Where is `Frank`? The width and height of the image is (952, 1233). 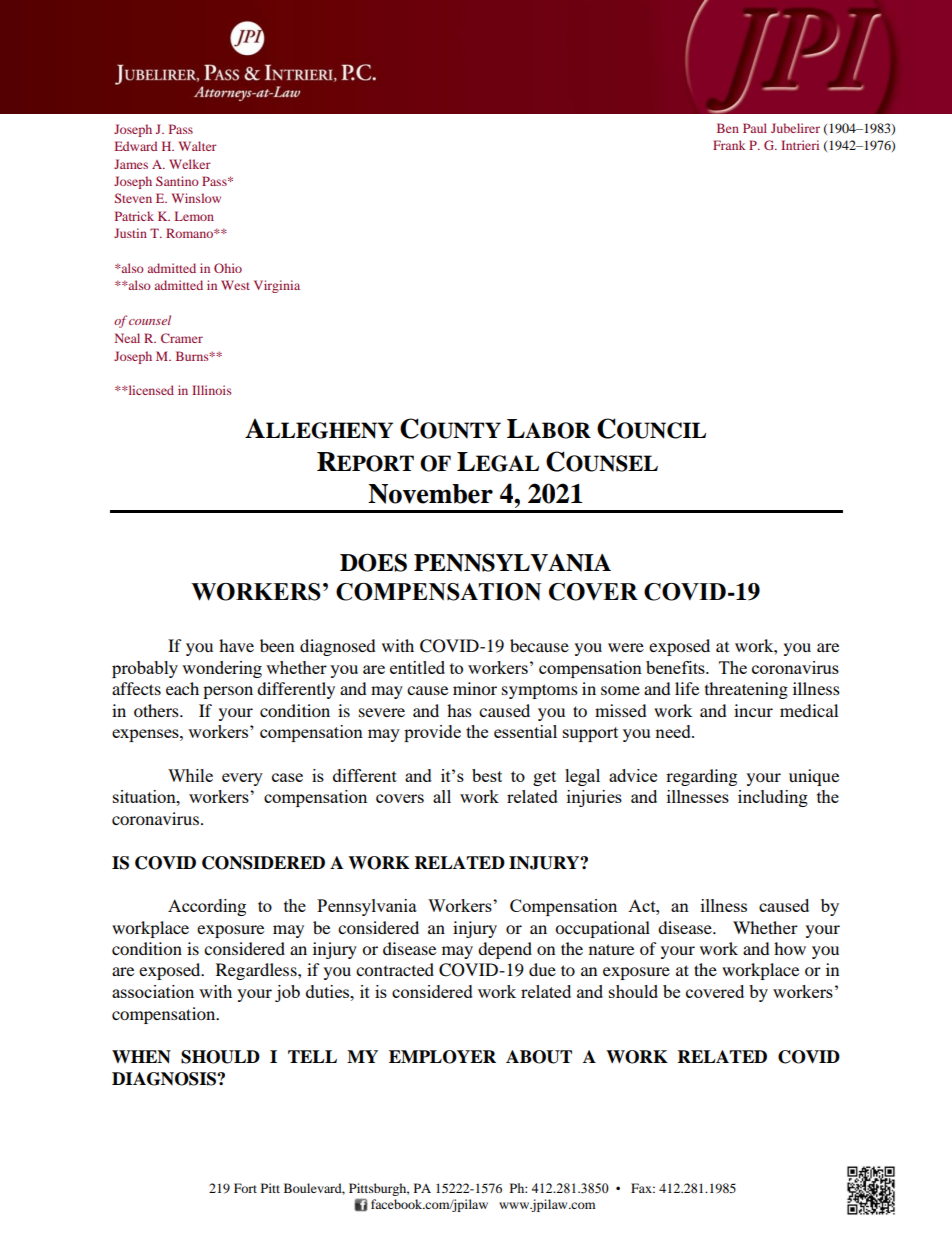
Frank is located at coordinates (729, 145).
